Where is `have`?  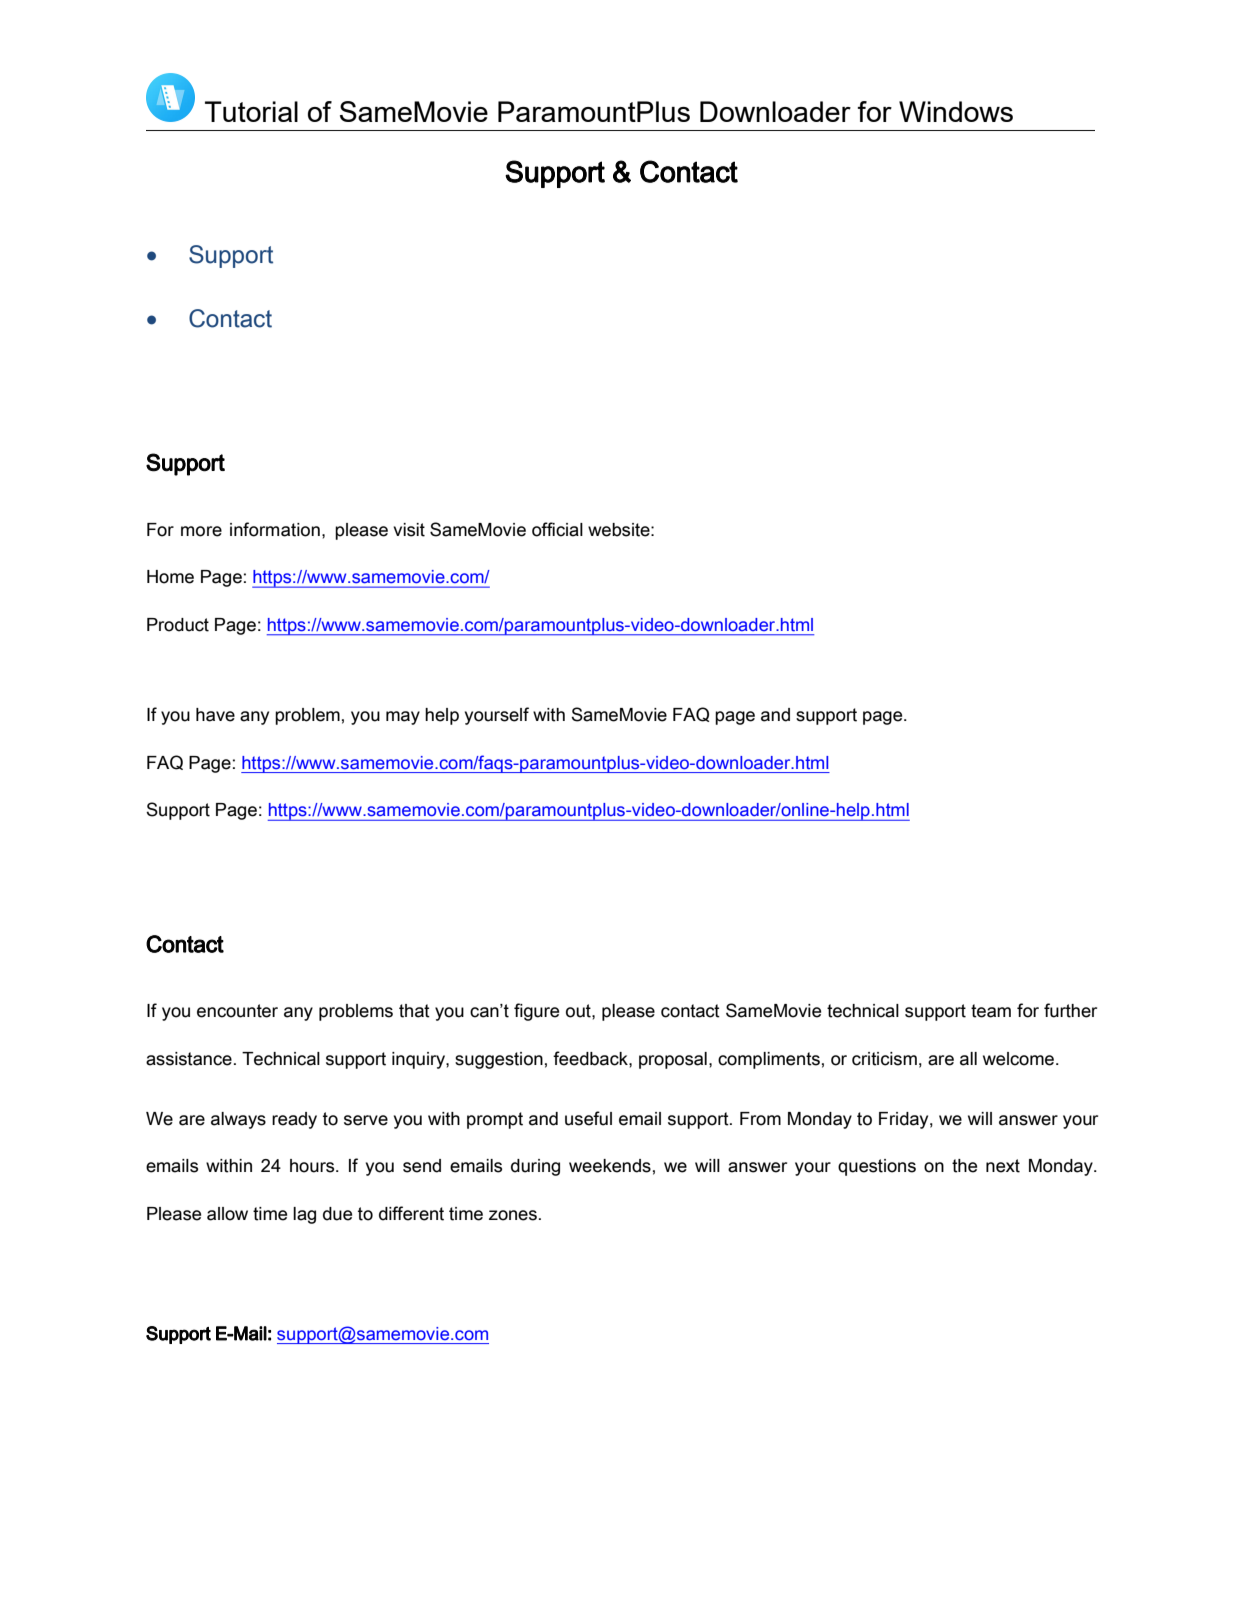
have is located at coordinates (215, 715).
